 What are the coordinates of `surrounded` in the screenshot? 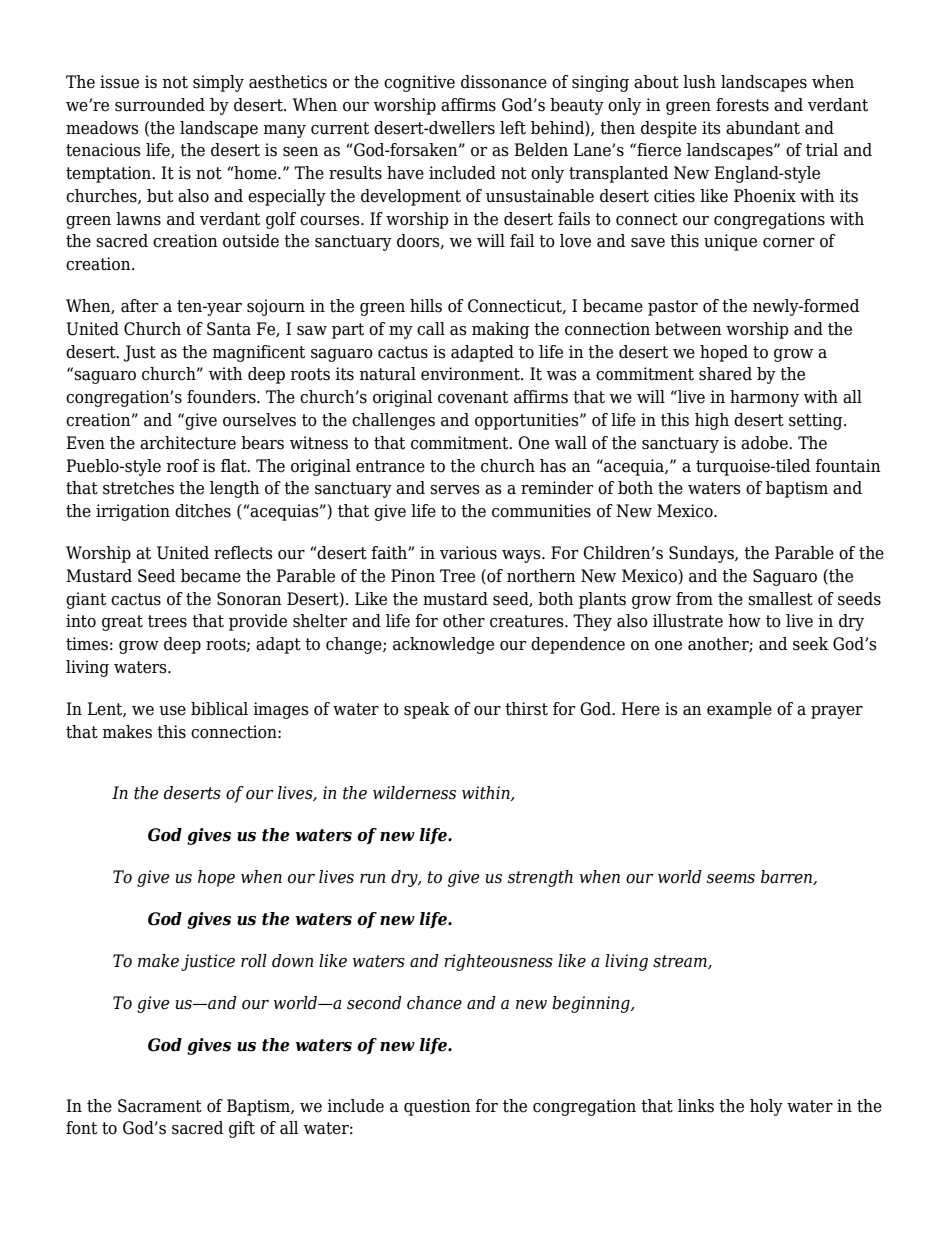 It's located at (160, 105).
